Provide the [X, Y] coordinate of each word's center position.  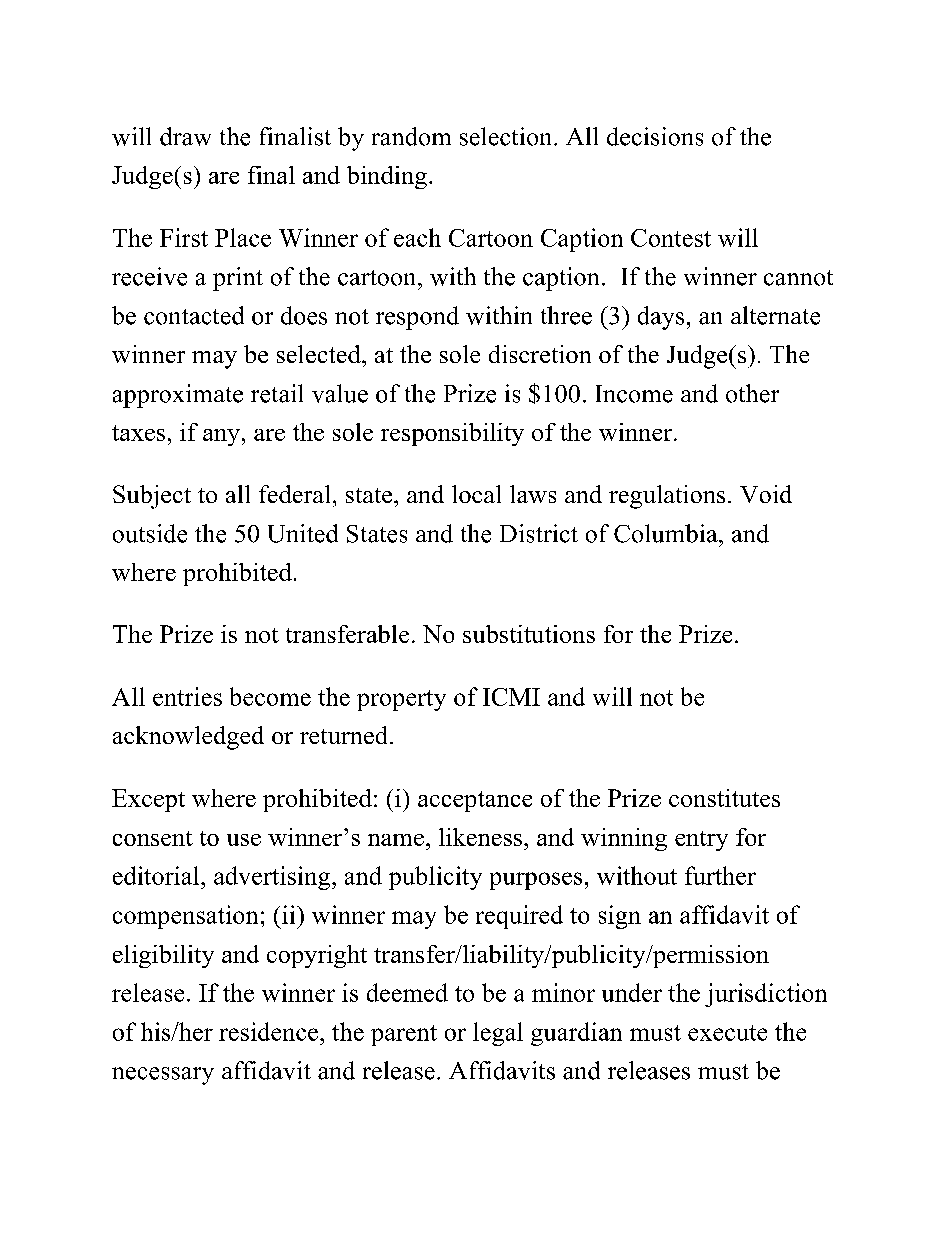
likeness [480, 837]
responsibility [452, 434]
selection [507, 136]
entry [701, 841]
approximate [178, 396]
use [244, 840]
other [752, 393]
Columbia [667, 533]
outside [150, 533]
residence [268, 1031]
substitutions [529, 634]
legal [498, 1034]
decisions [655, 136]
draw [185, 136]
